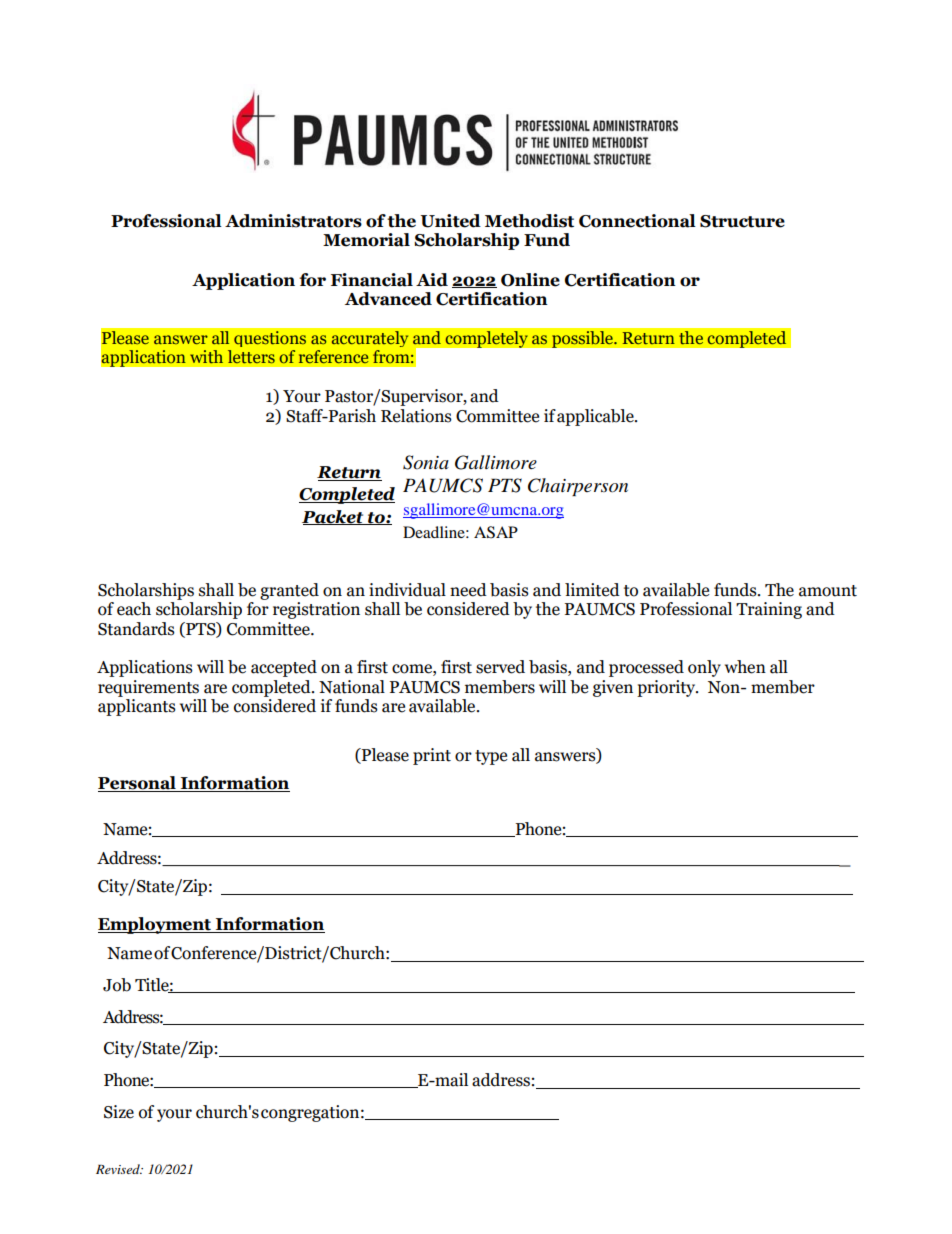  Describe the element at coordinates (468, 590) in the screenshot. I see `need` at that location.
